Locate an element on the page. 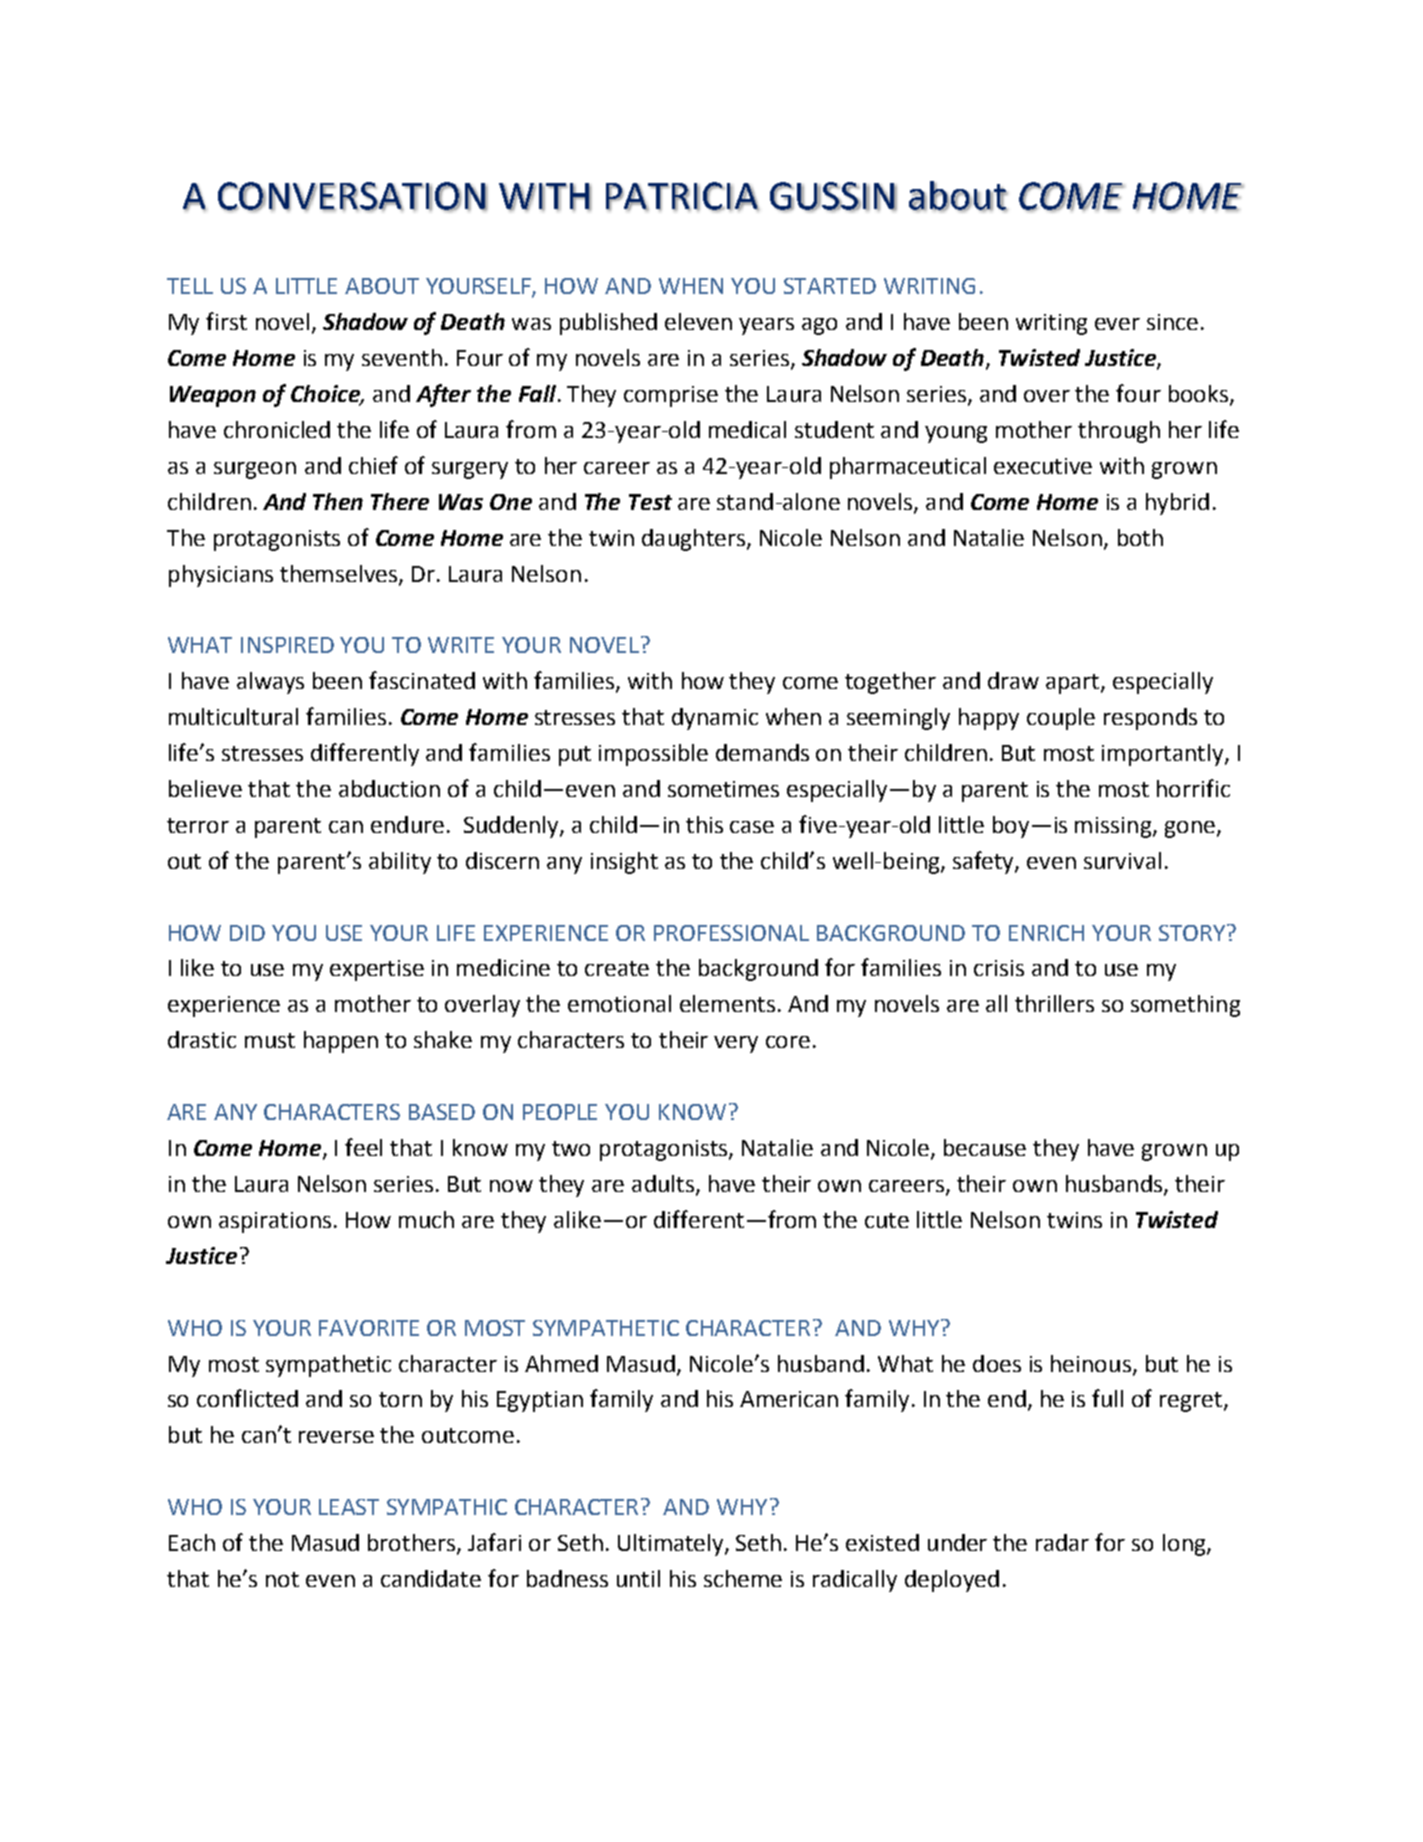  PATRICIA is located at coordinates (682, 196).
